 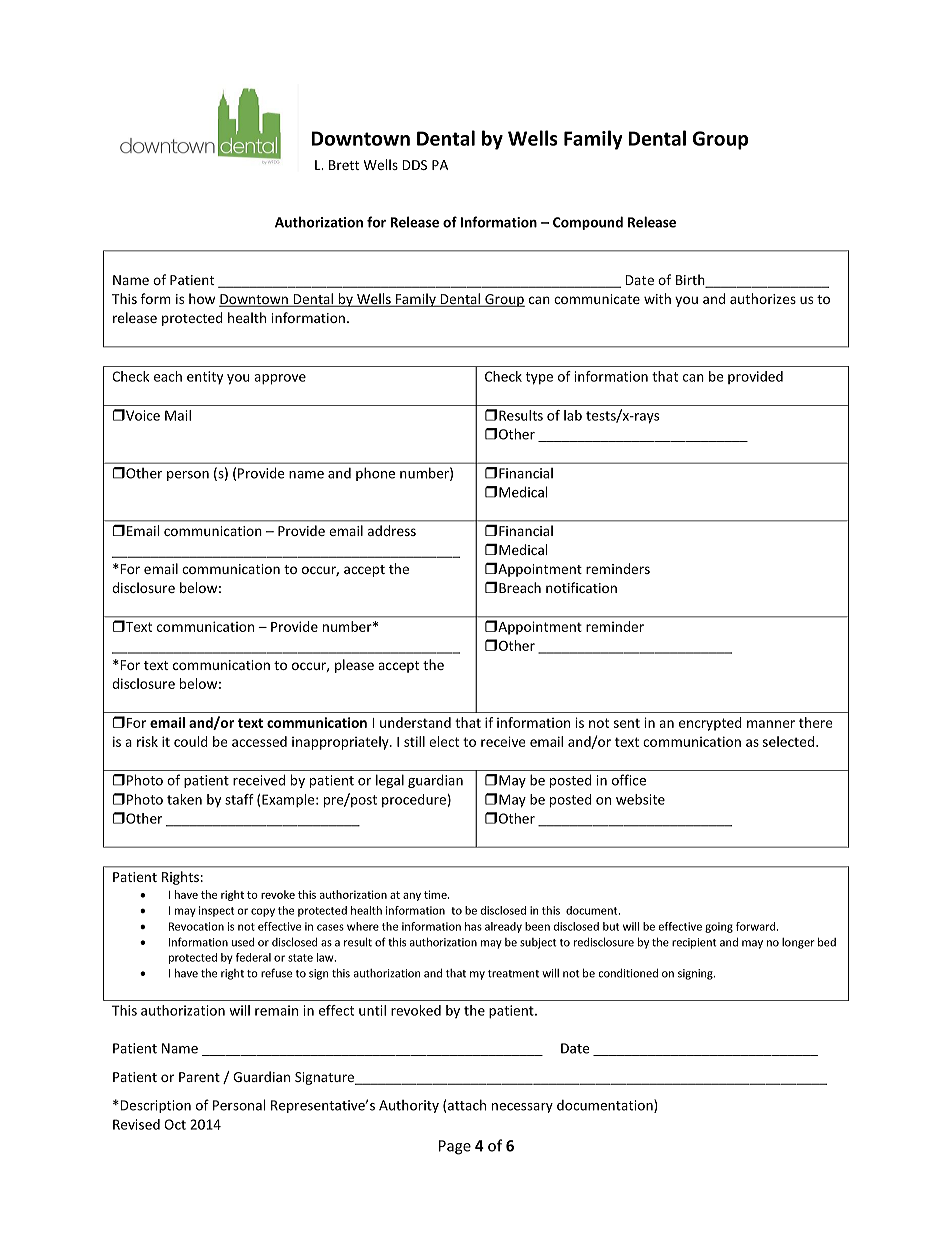 I want to click on forward, so click(x=757, y=926).
